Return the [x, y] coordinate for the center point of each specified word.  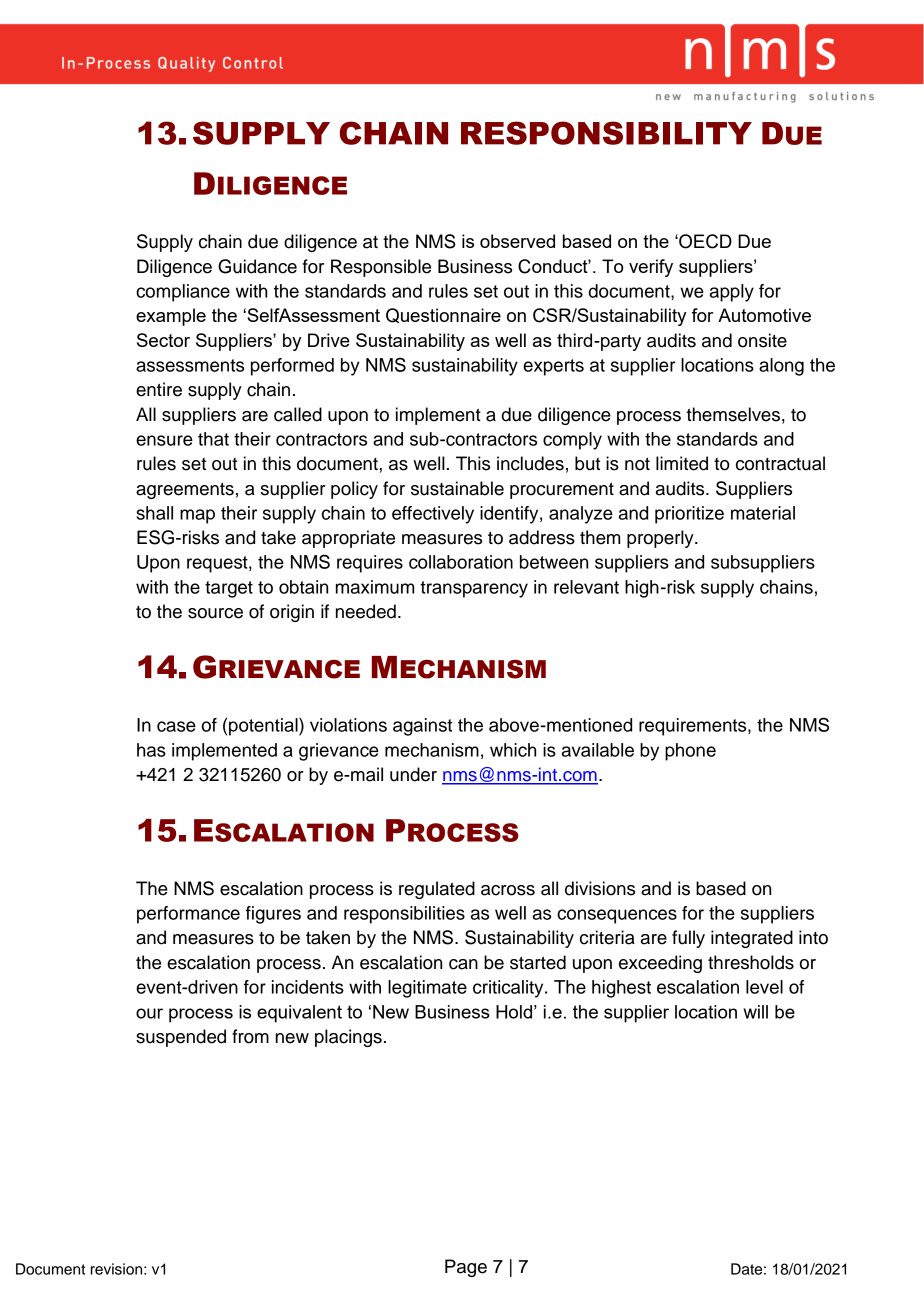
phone [690, 752]
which [513, 750]
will [755, 1012]
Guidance [257, 266]
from [250, 1036]
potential [264, 727]
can [463, 964]
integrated [752, 939]
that [213, 439]
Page [466, 1268]
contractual [780, 463]
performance [188, 915]
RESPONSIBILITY [606, 133]
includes [530, 463]
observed [517, 241]
